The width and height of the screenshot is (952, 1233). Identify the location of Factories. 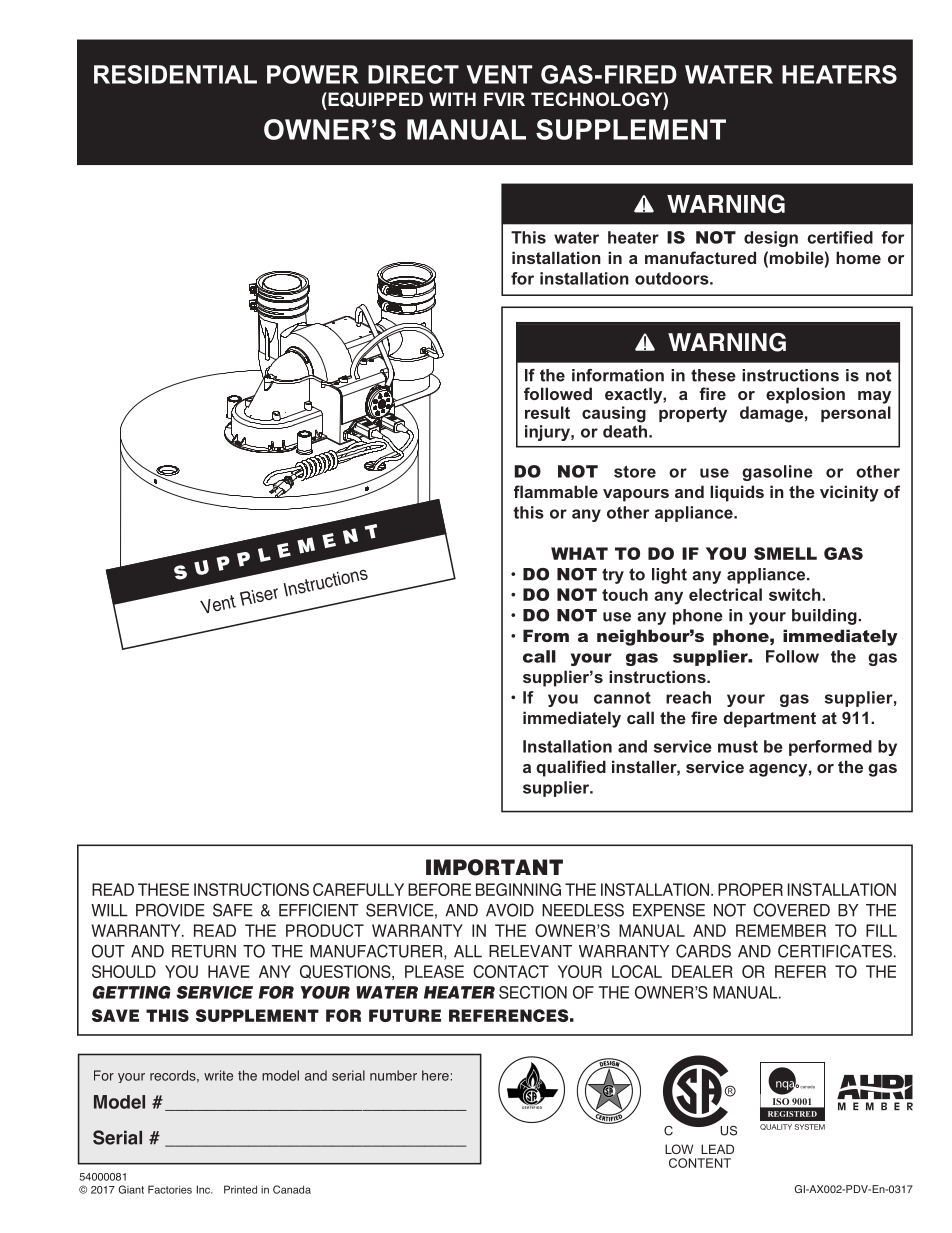
(170, 1189).
